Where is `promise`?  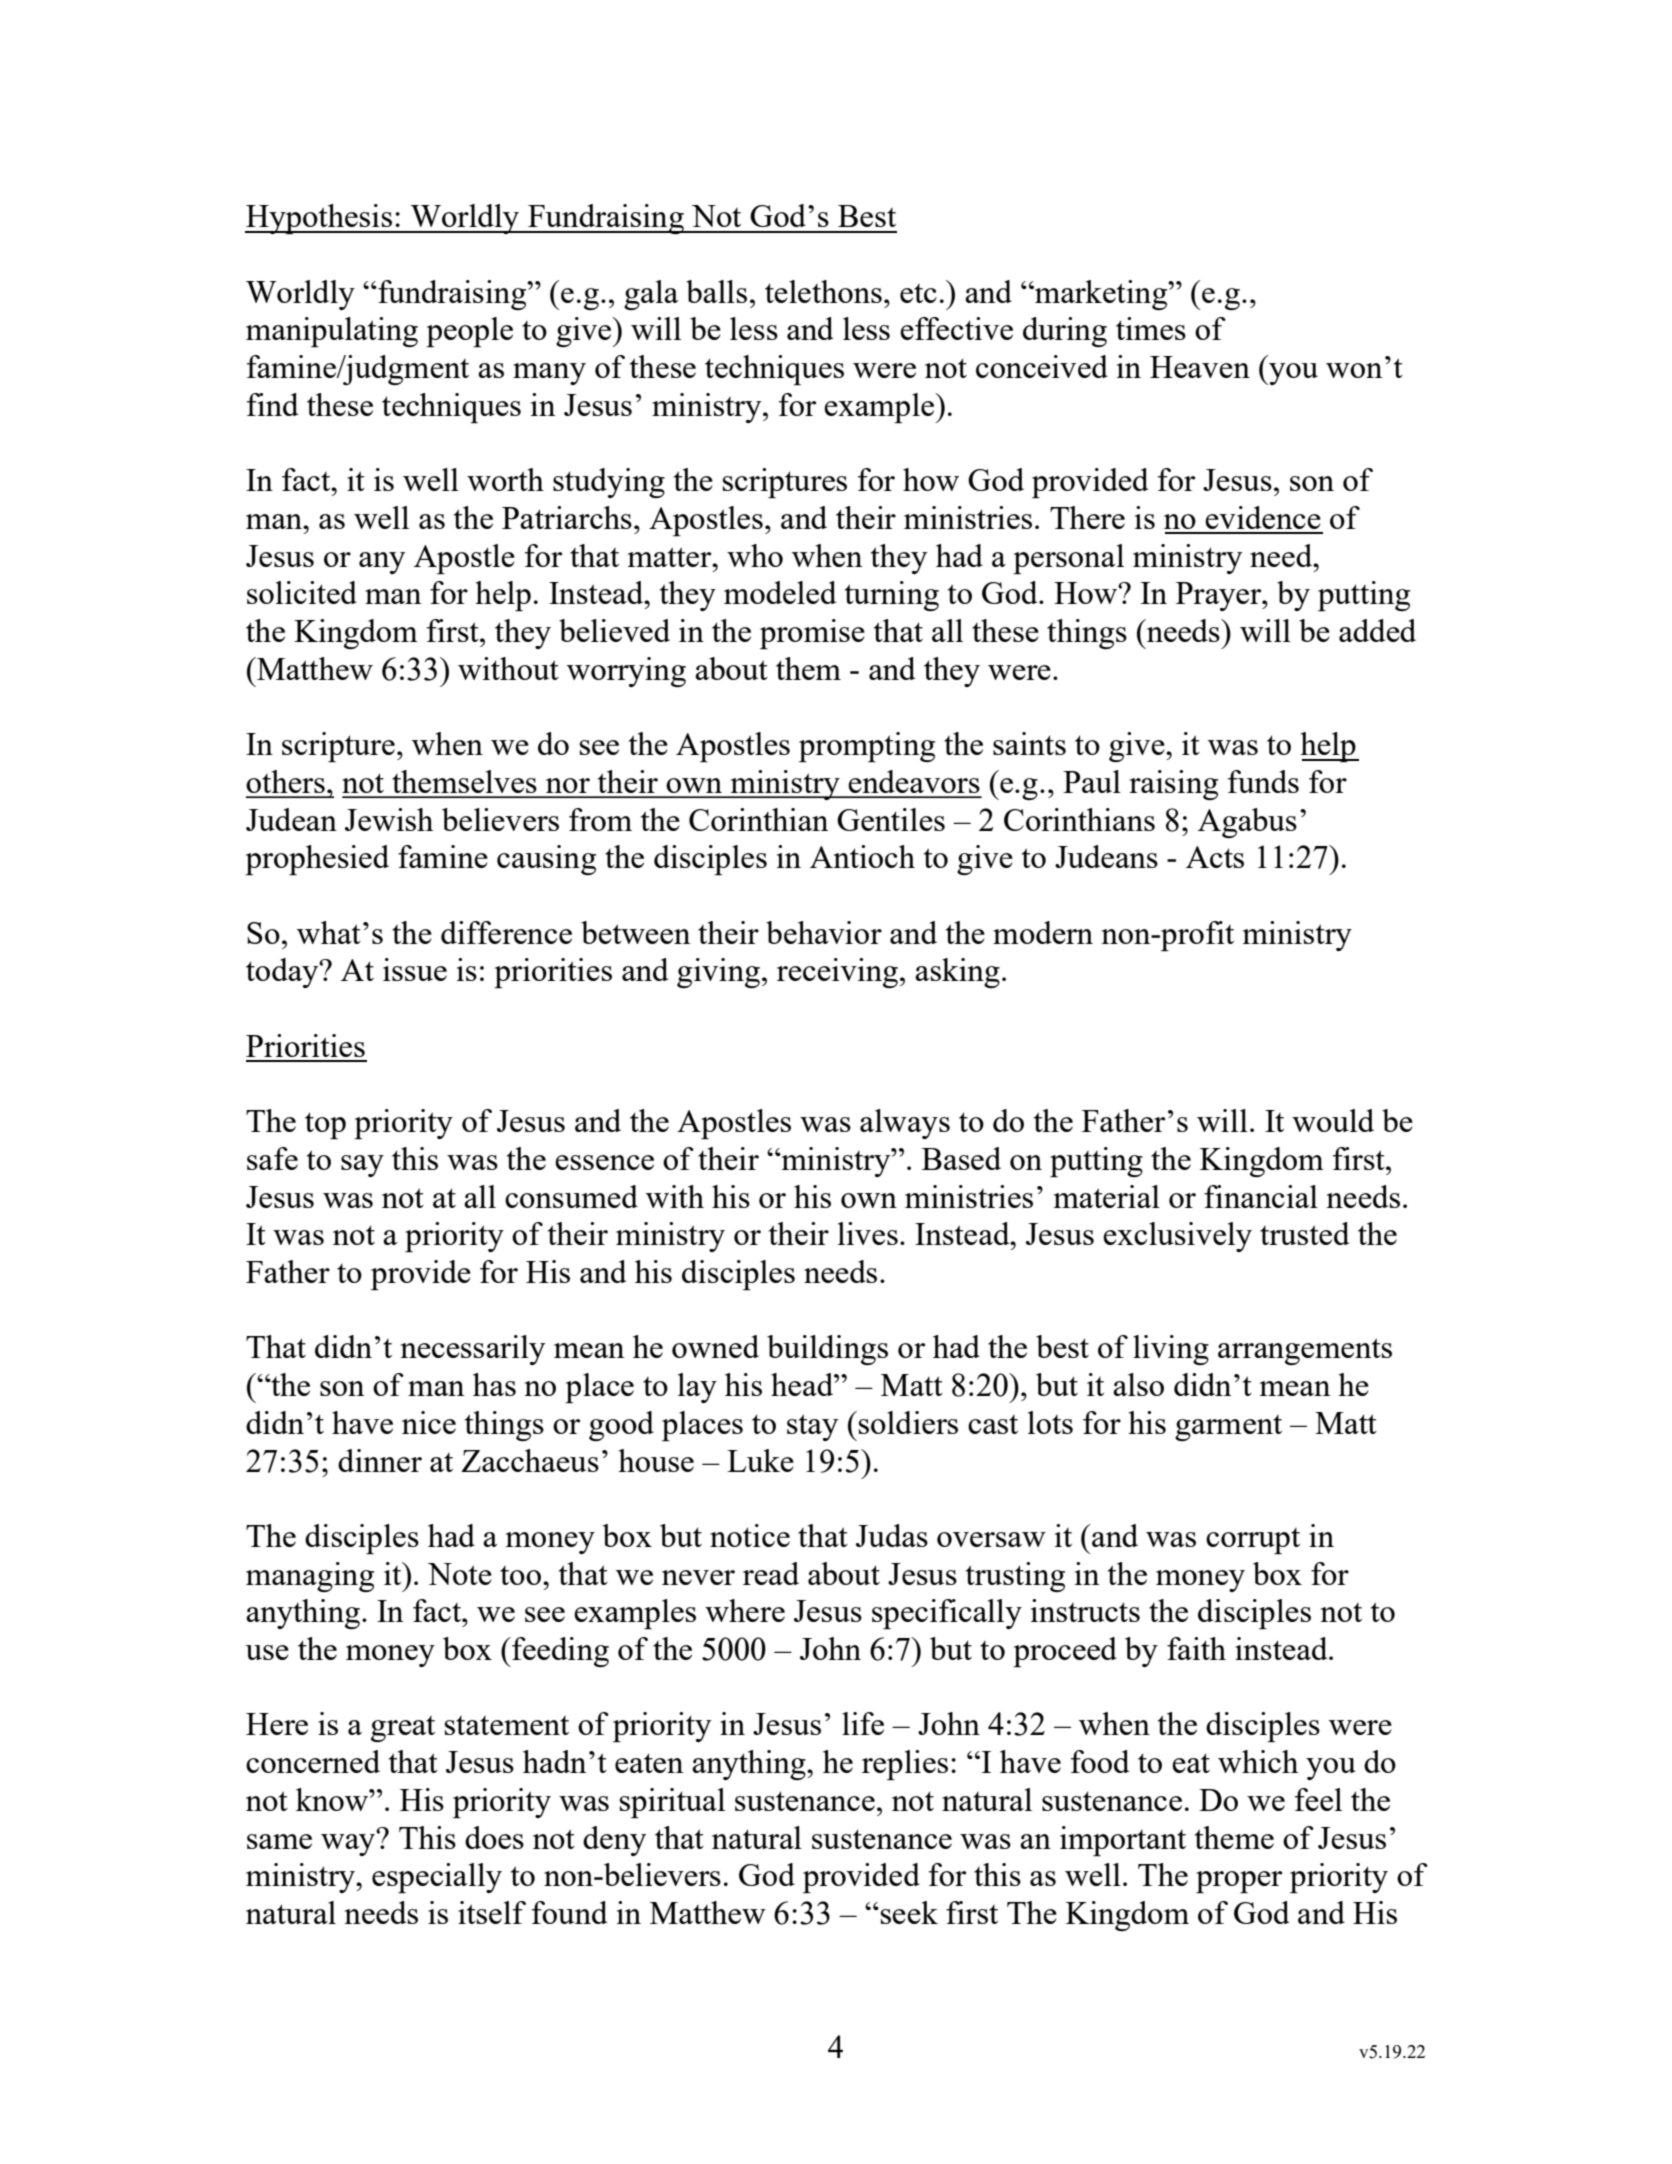
promise is located at coordinates (812, 634).
